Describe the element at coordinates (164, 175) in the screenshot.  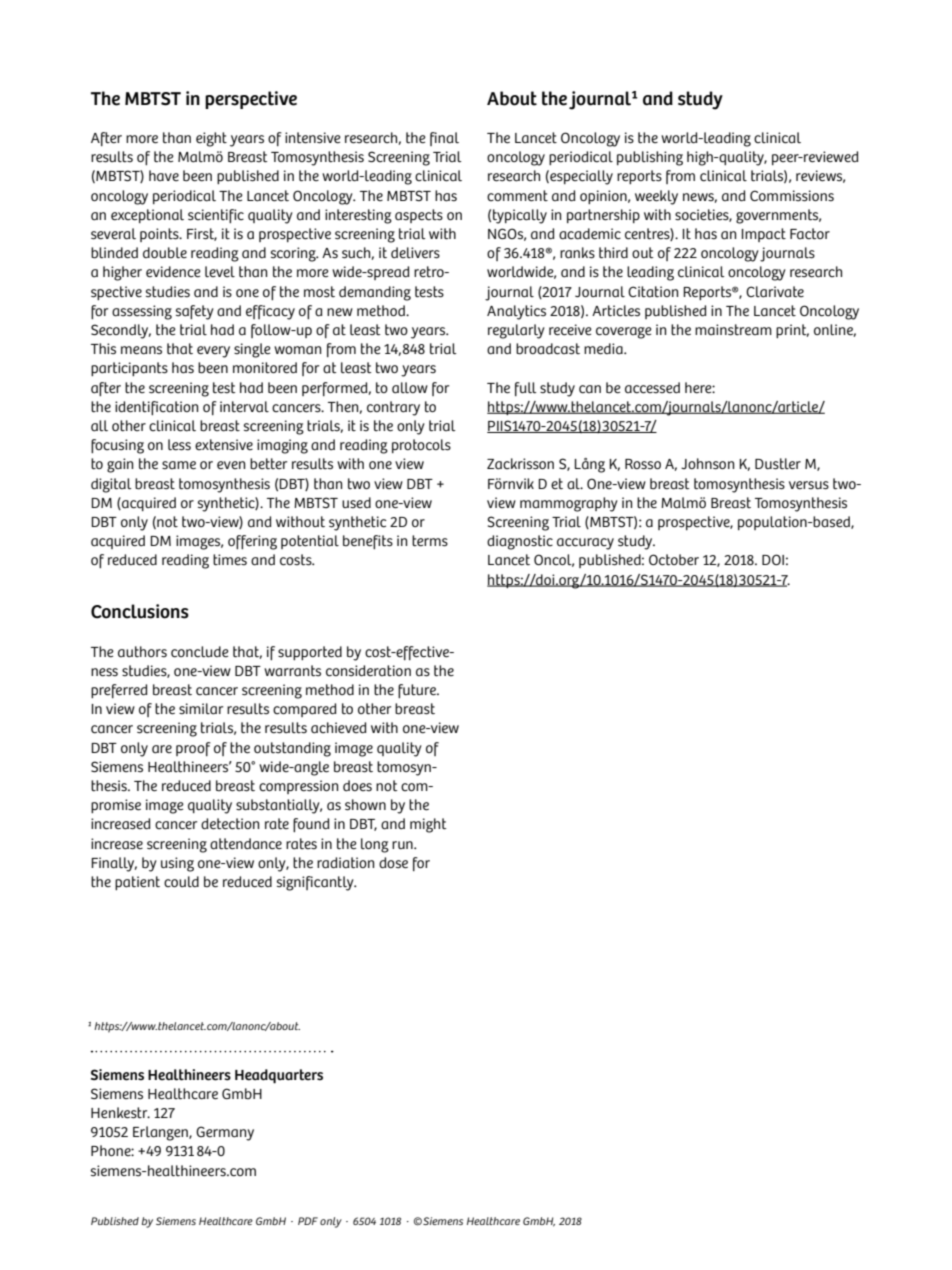
I see `have` at that location.
